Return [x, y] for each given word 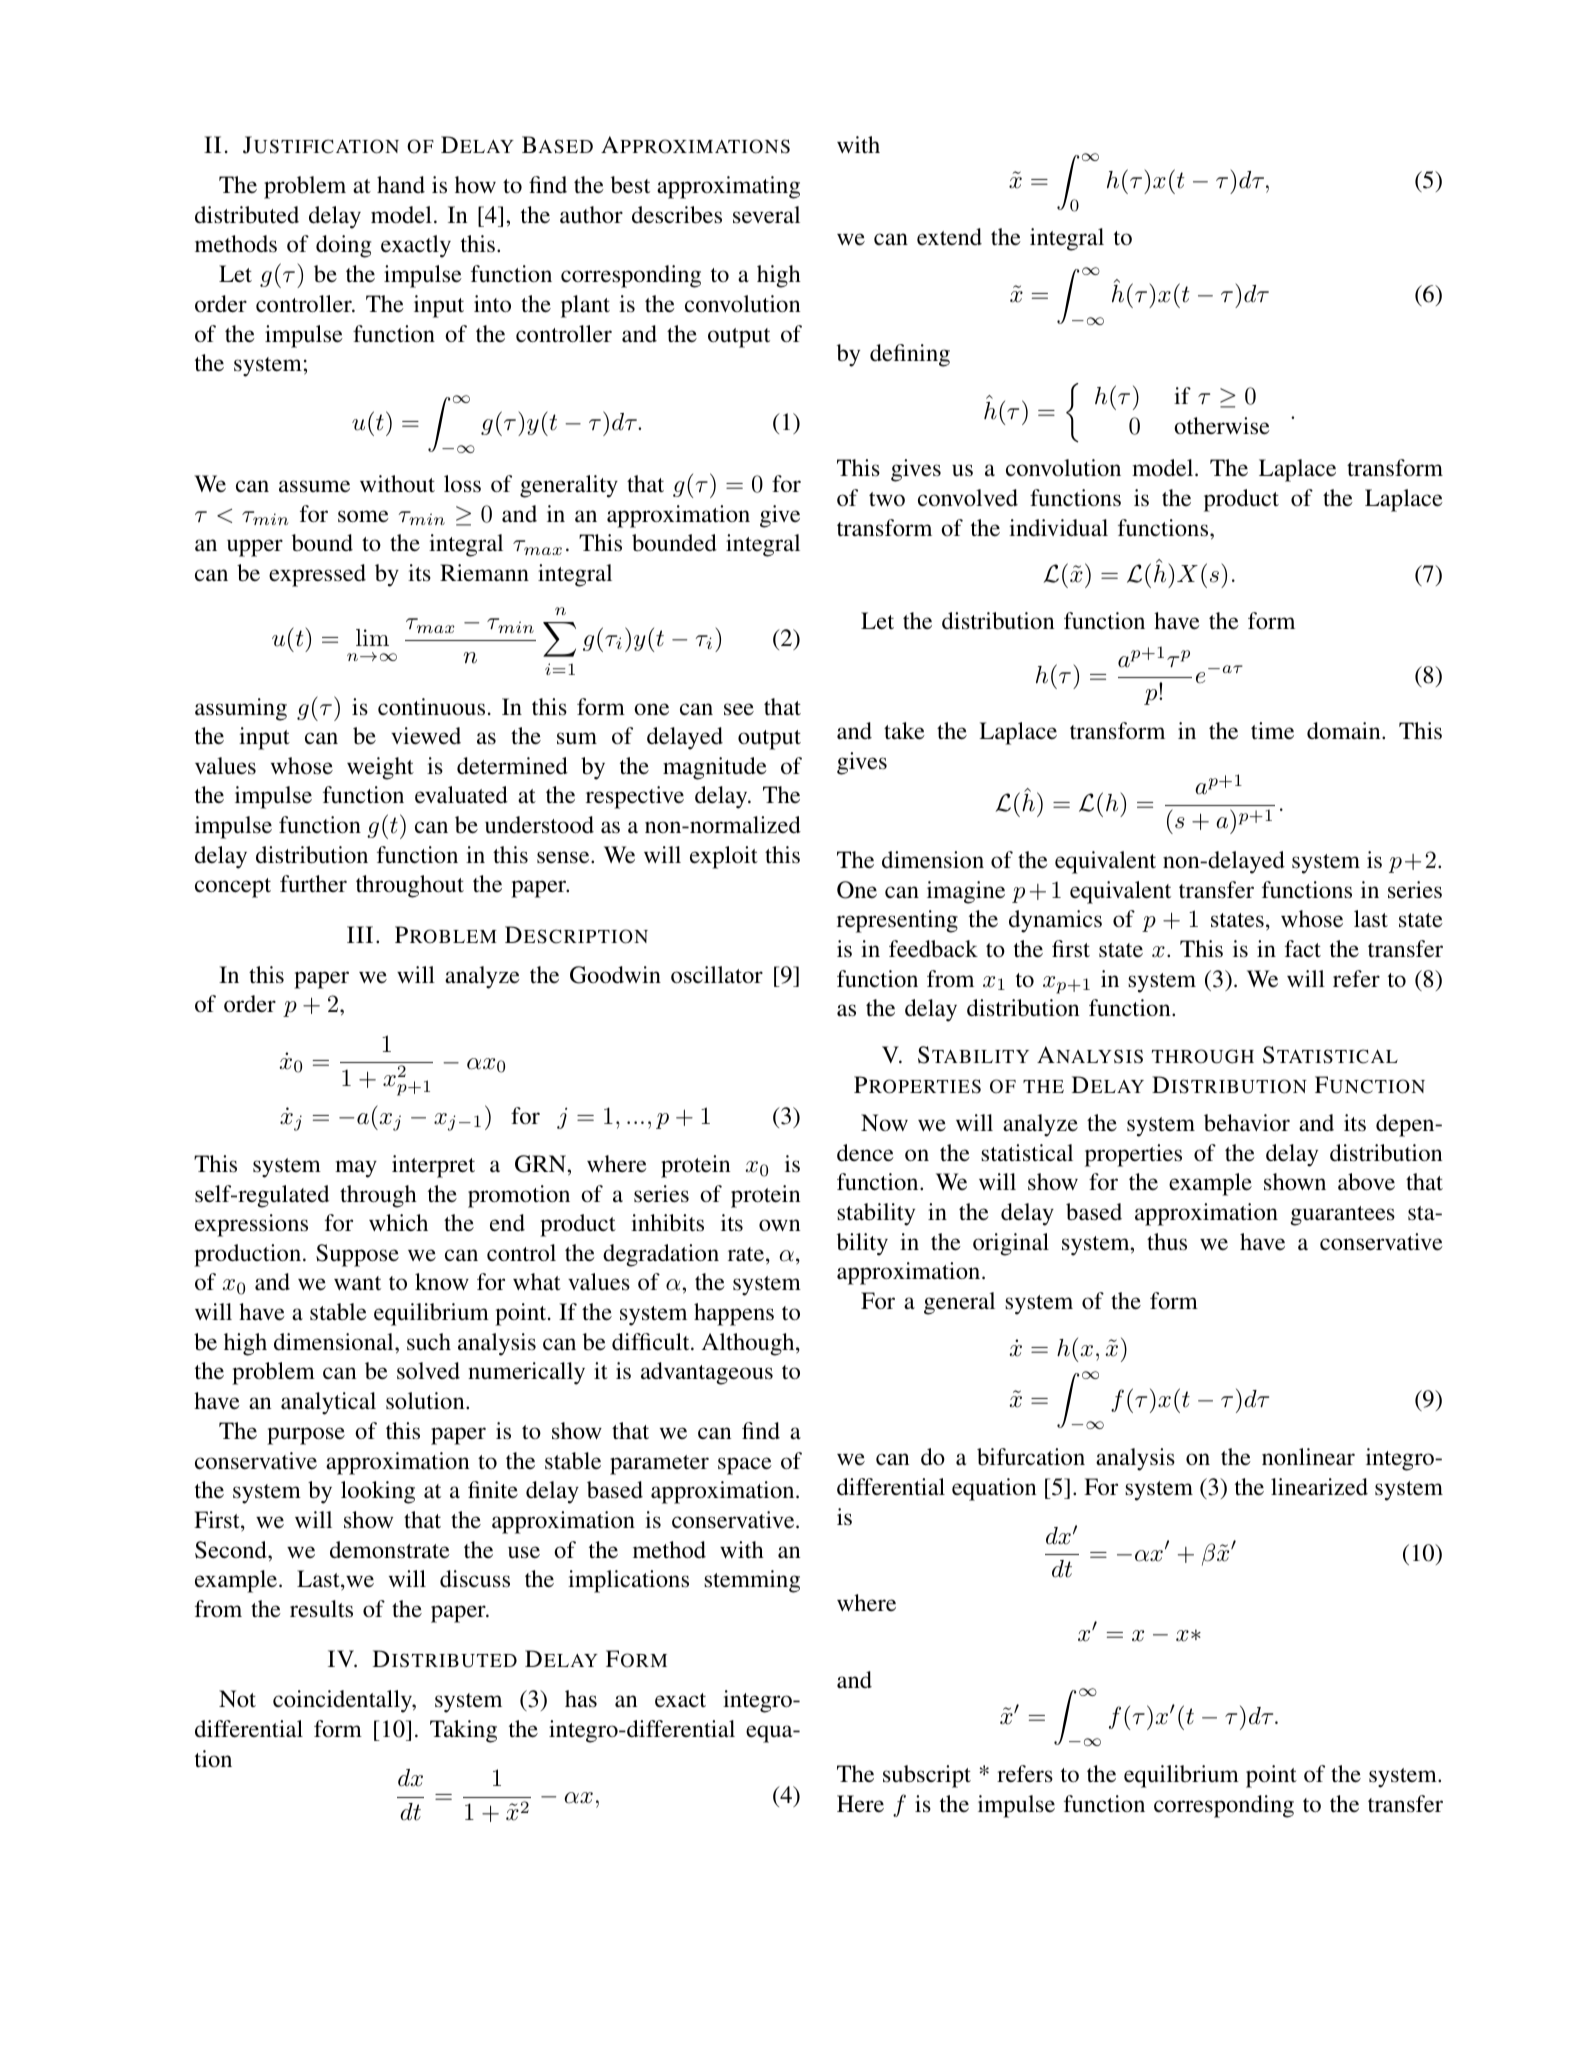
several [766, 215]
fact [1303, 949]
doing [343, 246]
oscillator [717, 975]
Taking [463, 1731]
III [360, 934]
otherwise [1222, 426]
